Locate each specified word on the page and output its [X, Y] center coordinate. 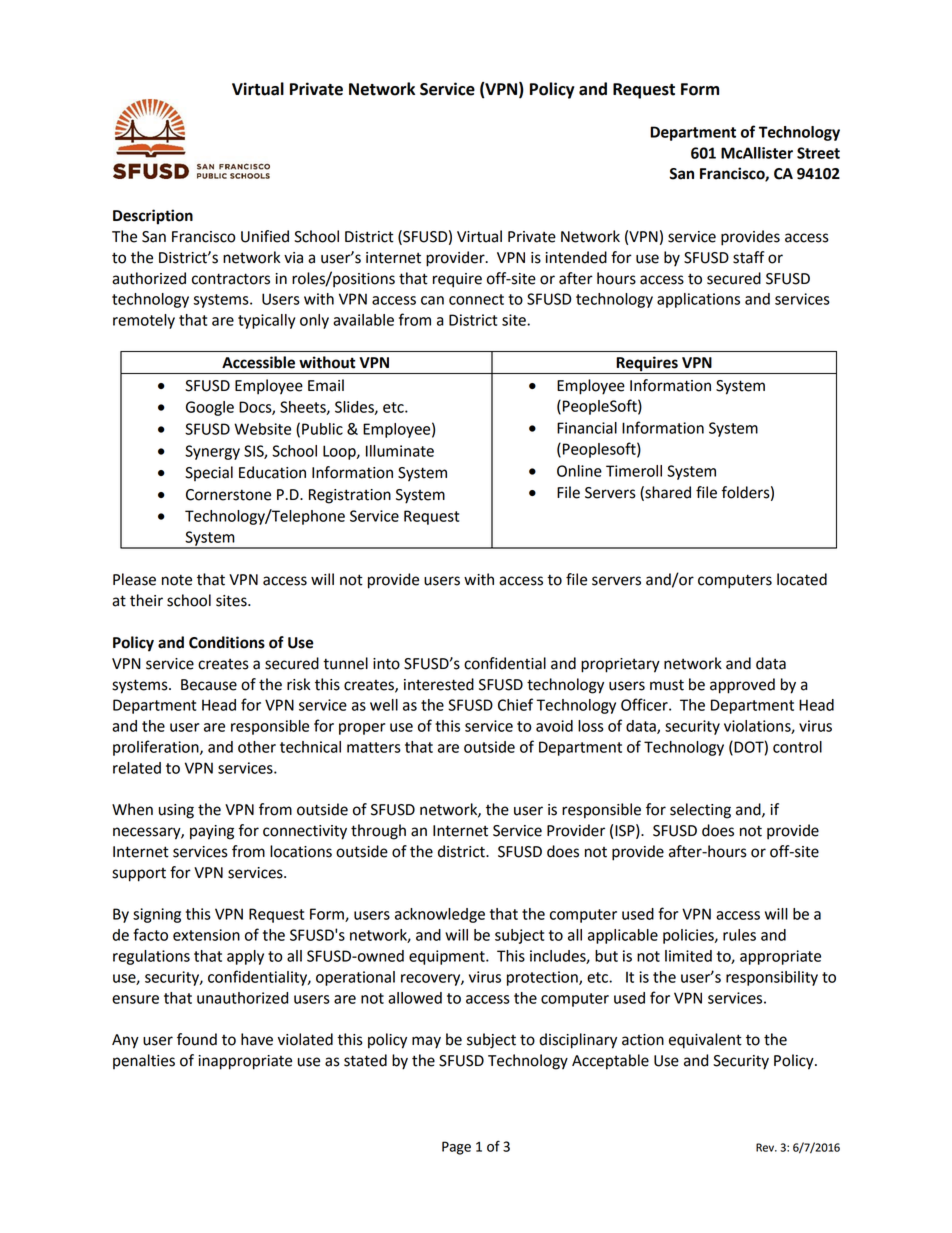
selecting [700, 811]
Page [456, 1148]
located [802, 579]
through [378, 832]
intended [576, 257]
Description [153, 217]
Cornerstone [228, 495]
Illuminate [400, 451]
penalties [144, 1061]
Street [818, 153]
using [176, 811]
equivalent [705, 1041]
